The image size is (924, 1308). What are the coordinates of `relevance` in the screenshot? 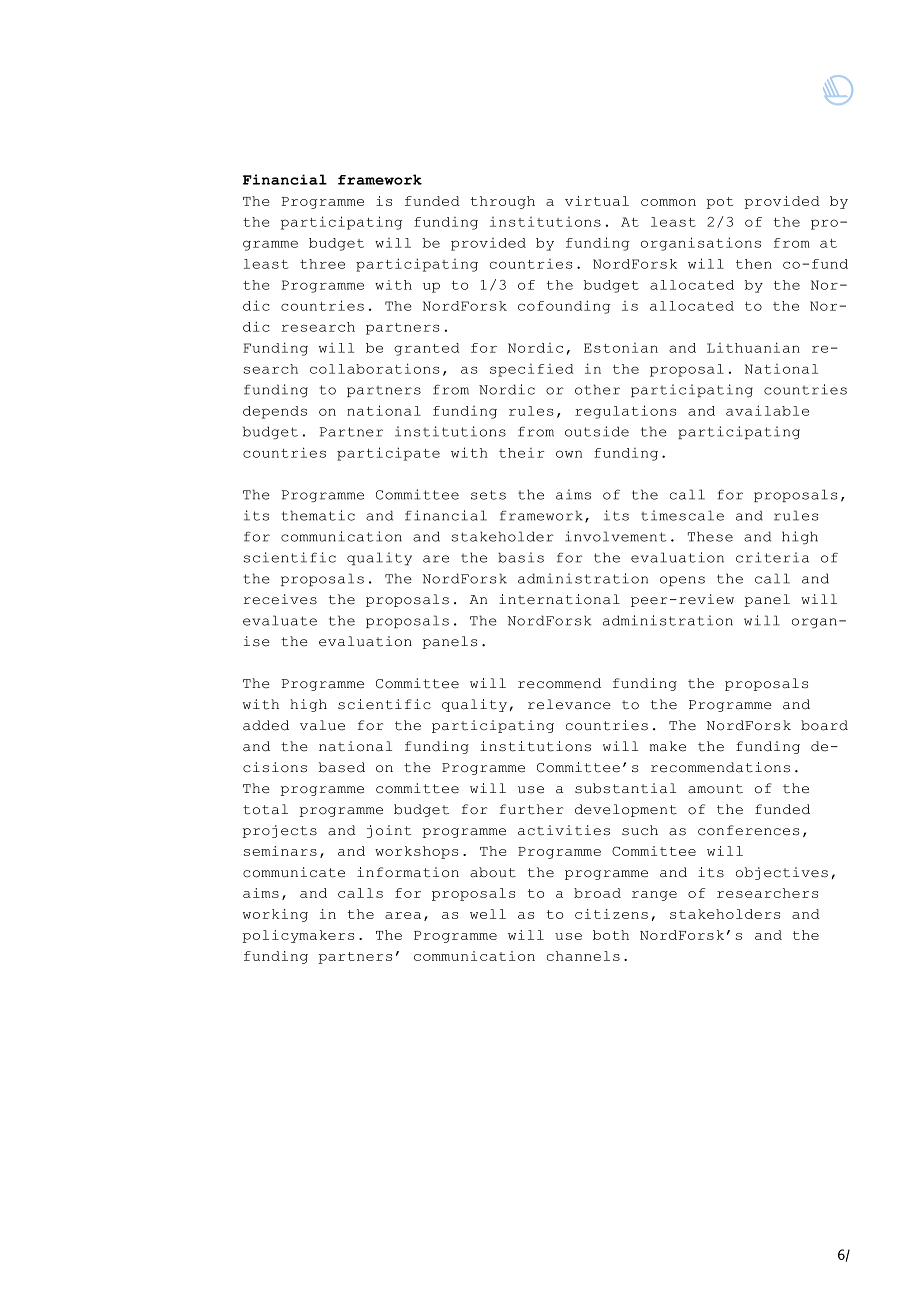 It's located at (569, 704).
